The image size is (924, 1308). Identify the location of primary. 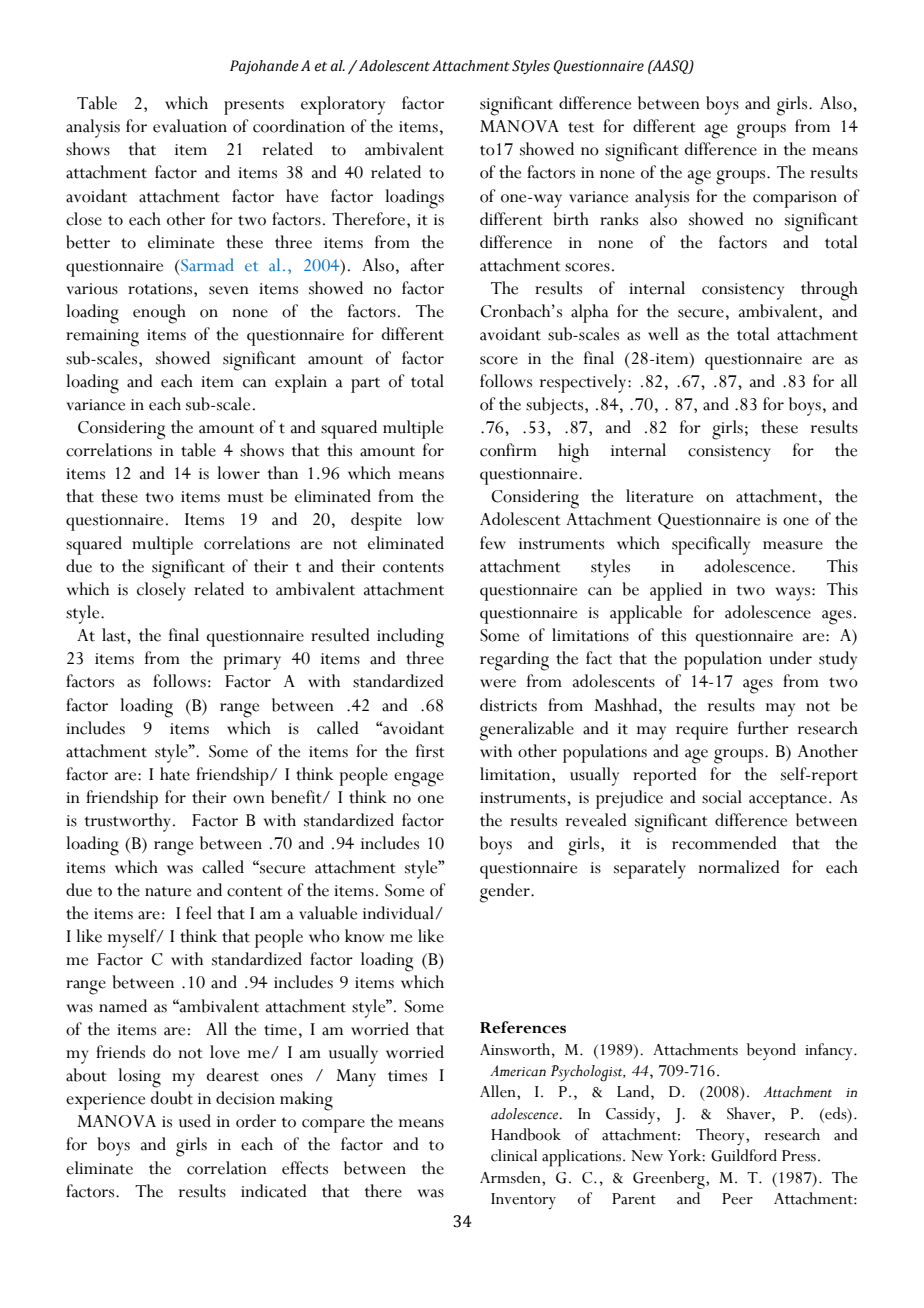
(252, 661).
